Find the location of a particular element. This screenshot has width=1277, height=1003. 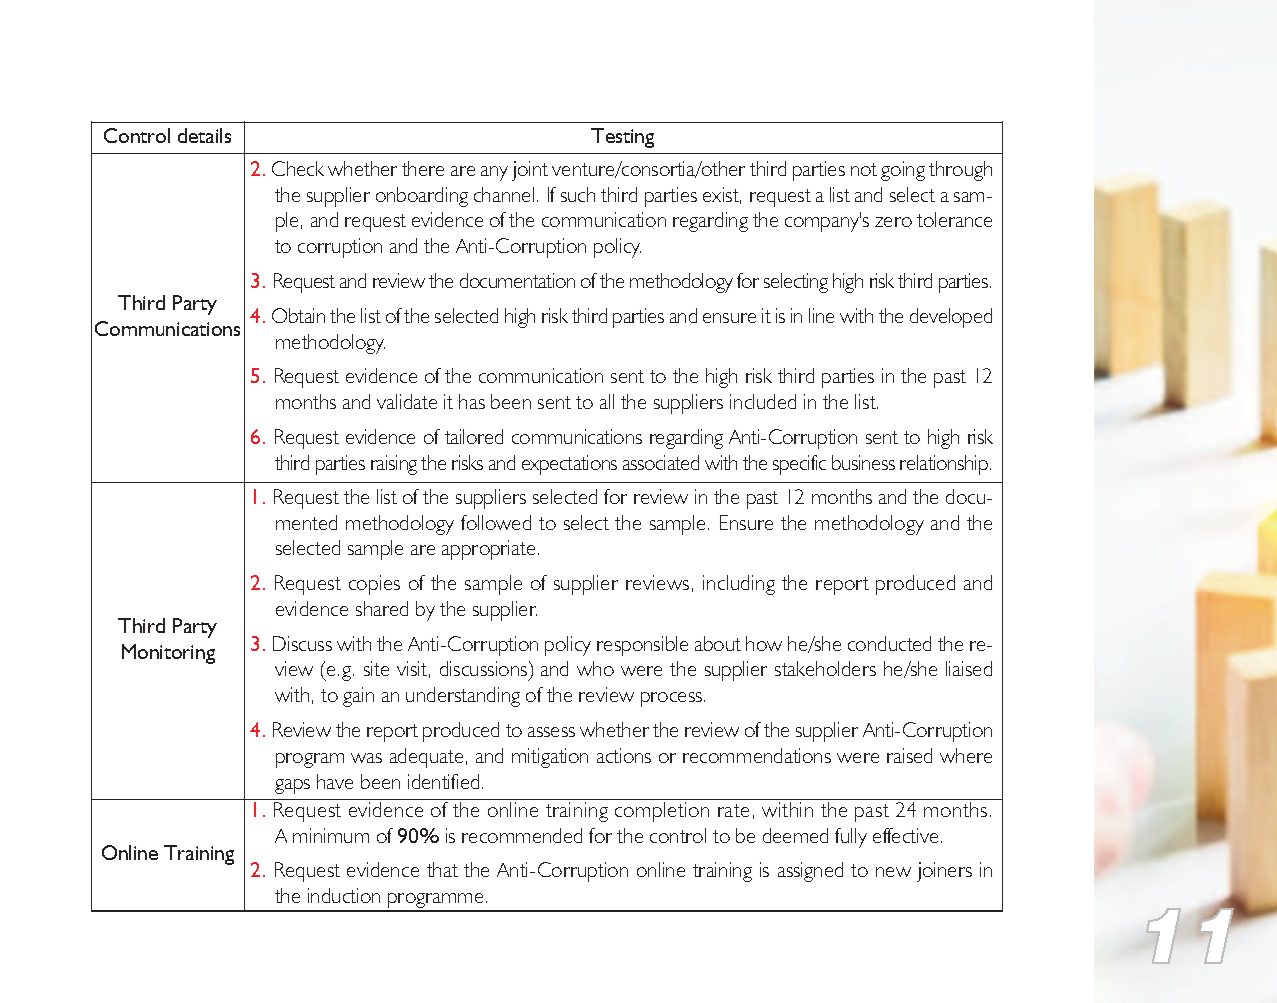

gain is located at coordinates (358, 697).
